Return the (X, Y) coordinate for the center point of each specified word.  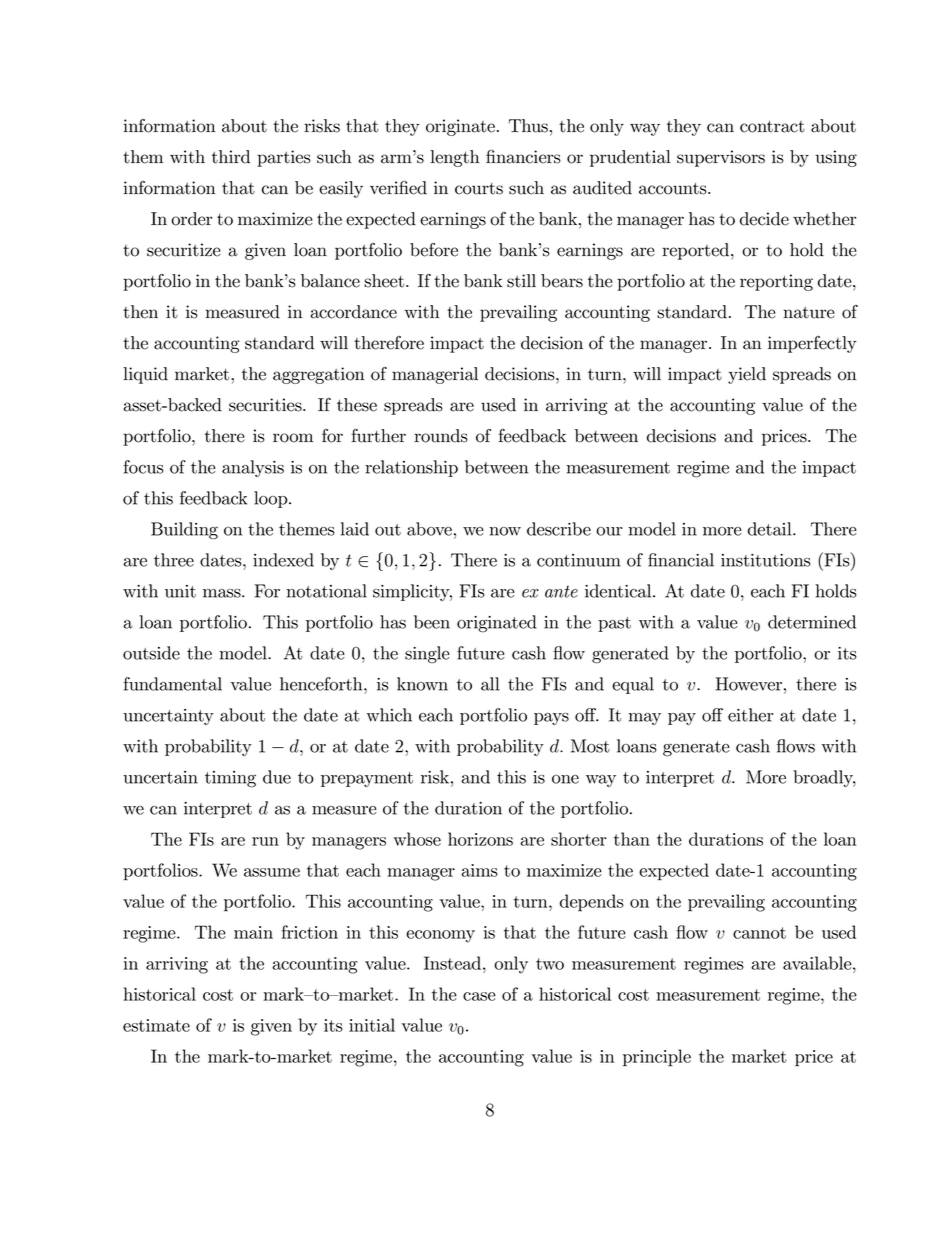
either (750, 715)
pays (551, 719)
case (479, 996)
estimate (156, 1025)
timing (230, 779)
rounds (441, 436)
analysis (253, 468)
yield (747, 375)
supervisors (721, 158)
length (455, 158)
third (231, 157)
